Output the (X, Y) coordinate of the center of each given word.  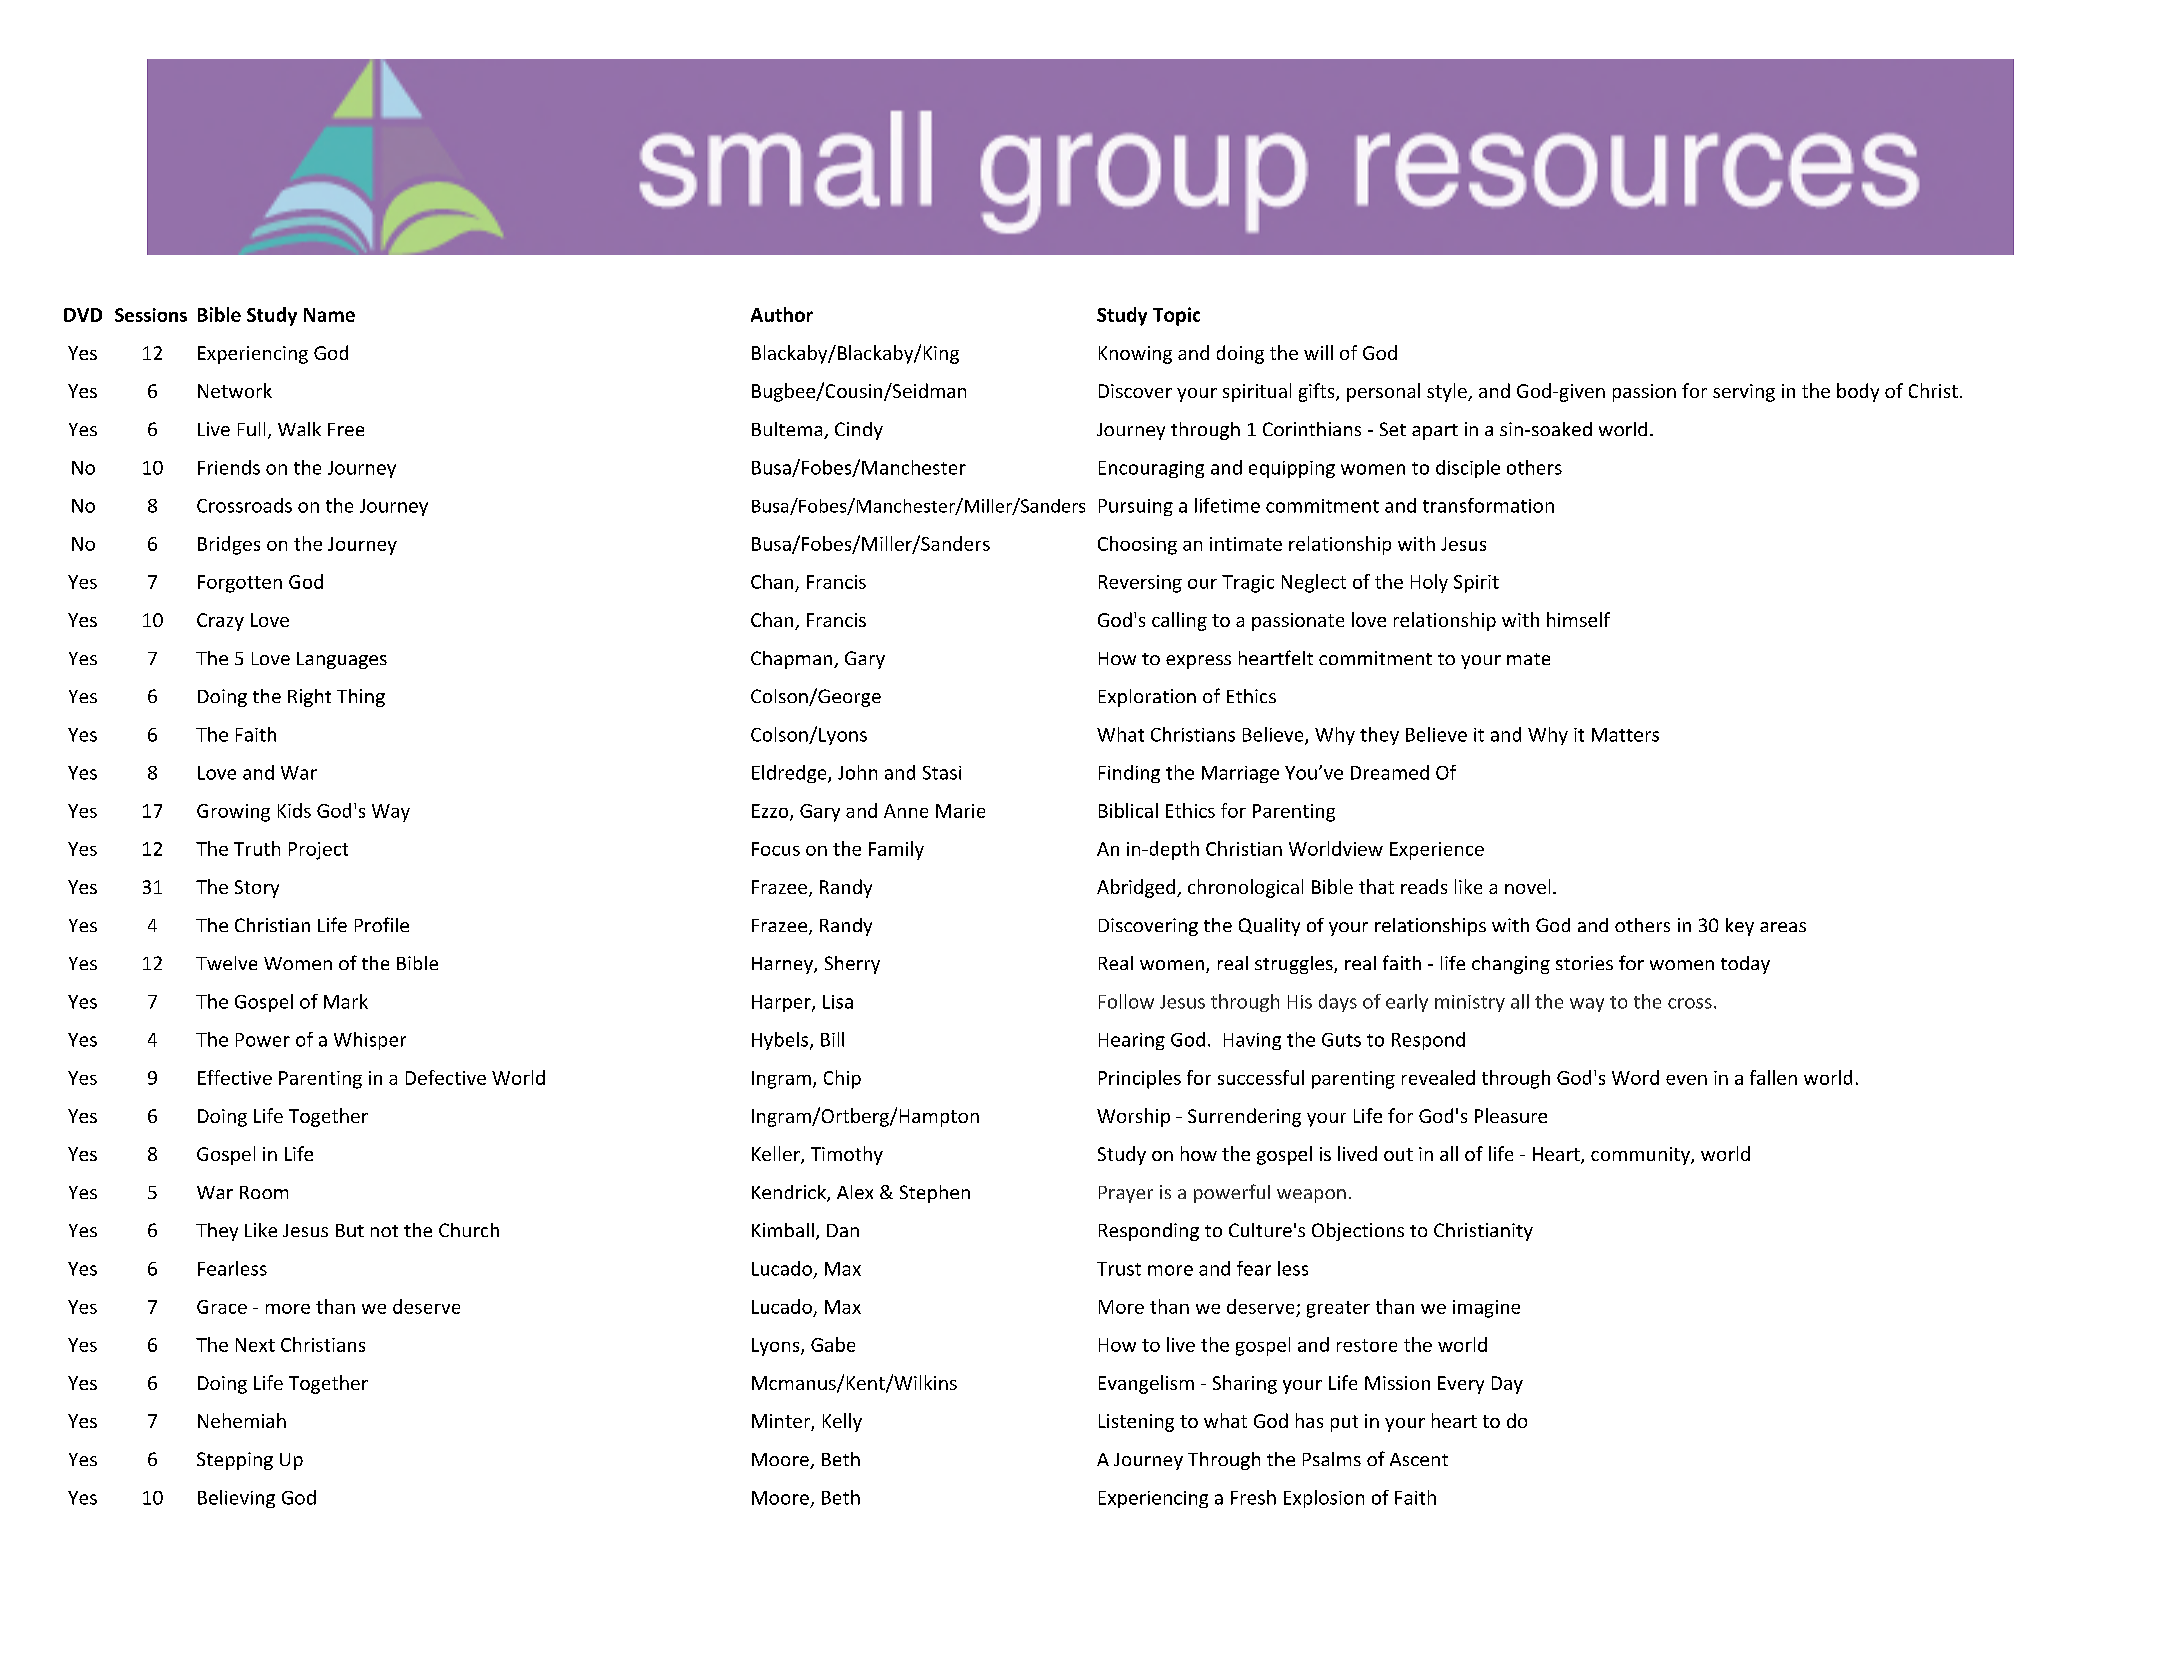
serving (1744, 393)
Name (329, 315)
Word (1635, 1077)
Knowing (1135, 355)
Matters (1625, 735)
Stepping (235, 1461)
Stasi (942, 773)
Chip (842, 1079)
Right (309, 698)
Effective (235, 1077)
